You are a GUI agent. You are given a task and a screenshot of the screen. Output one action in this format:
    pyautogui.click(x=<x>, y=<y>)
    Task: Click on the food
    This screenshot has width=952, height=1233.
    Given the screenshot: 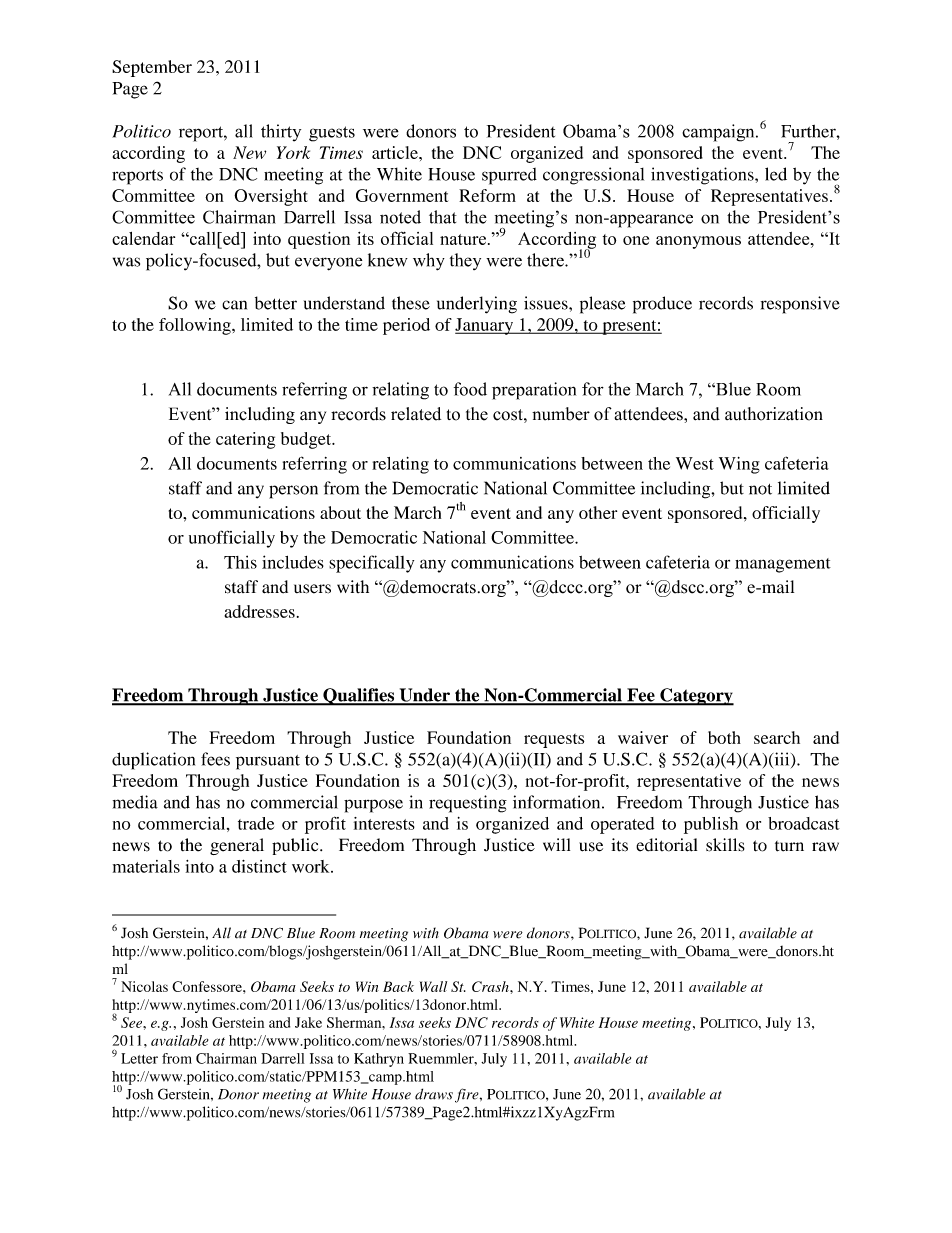 What is the action you would take?
    pyautogui.click(x=470, y=389)
